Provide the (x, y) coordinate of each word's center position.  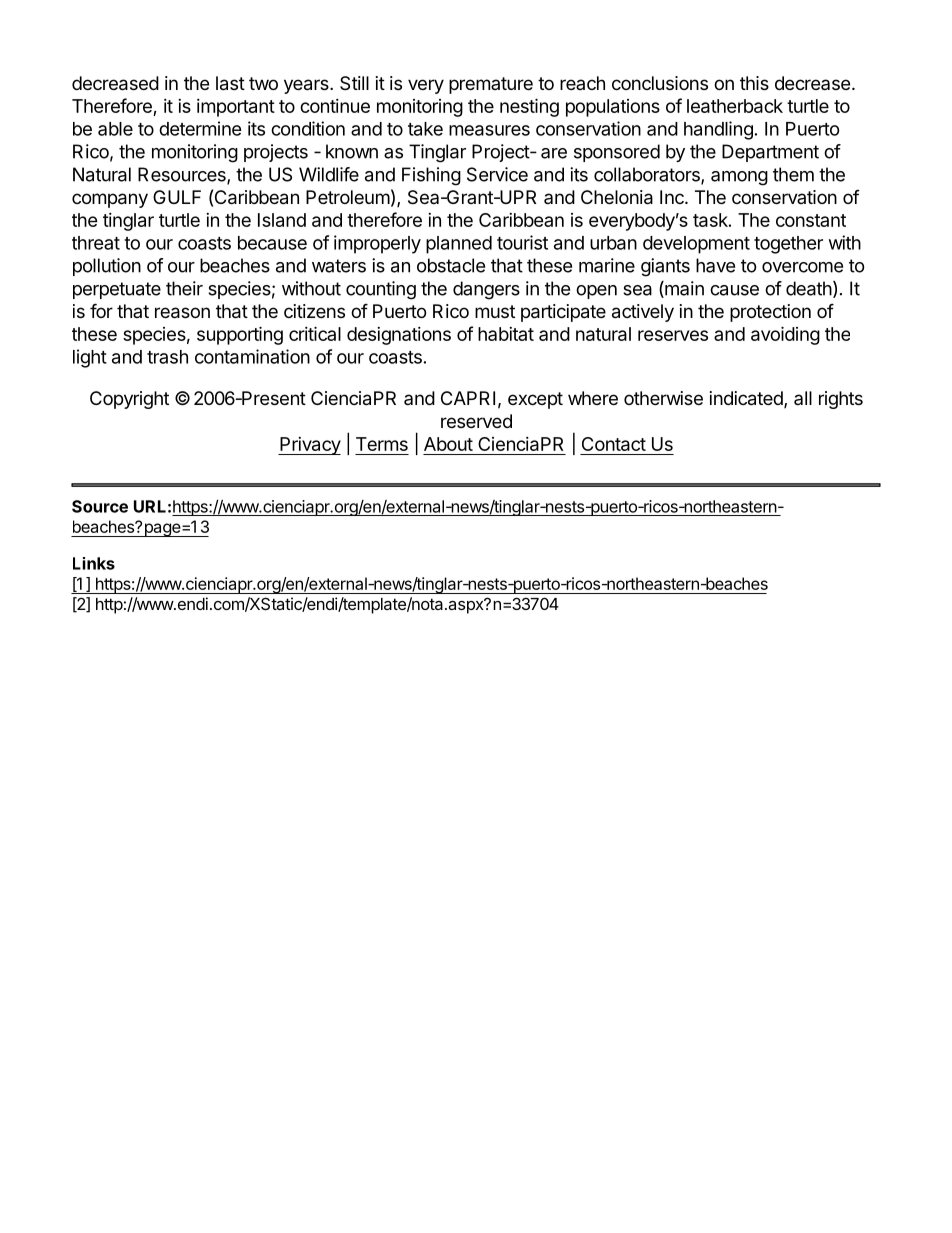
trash (167, 357)
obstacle (451, 265)
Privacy (309, 446)
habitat (506, 334)
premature (491, 85)
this (754, 83)
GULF (177, 197)
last (230, 83)
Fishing (431, 176)
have (715, 265)
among (739, 178)
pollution (107, 267)
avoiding (785, 335)
